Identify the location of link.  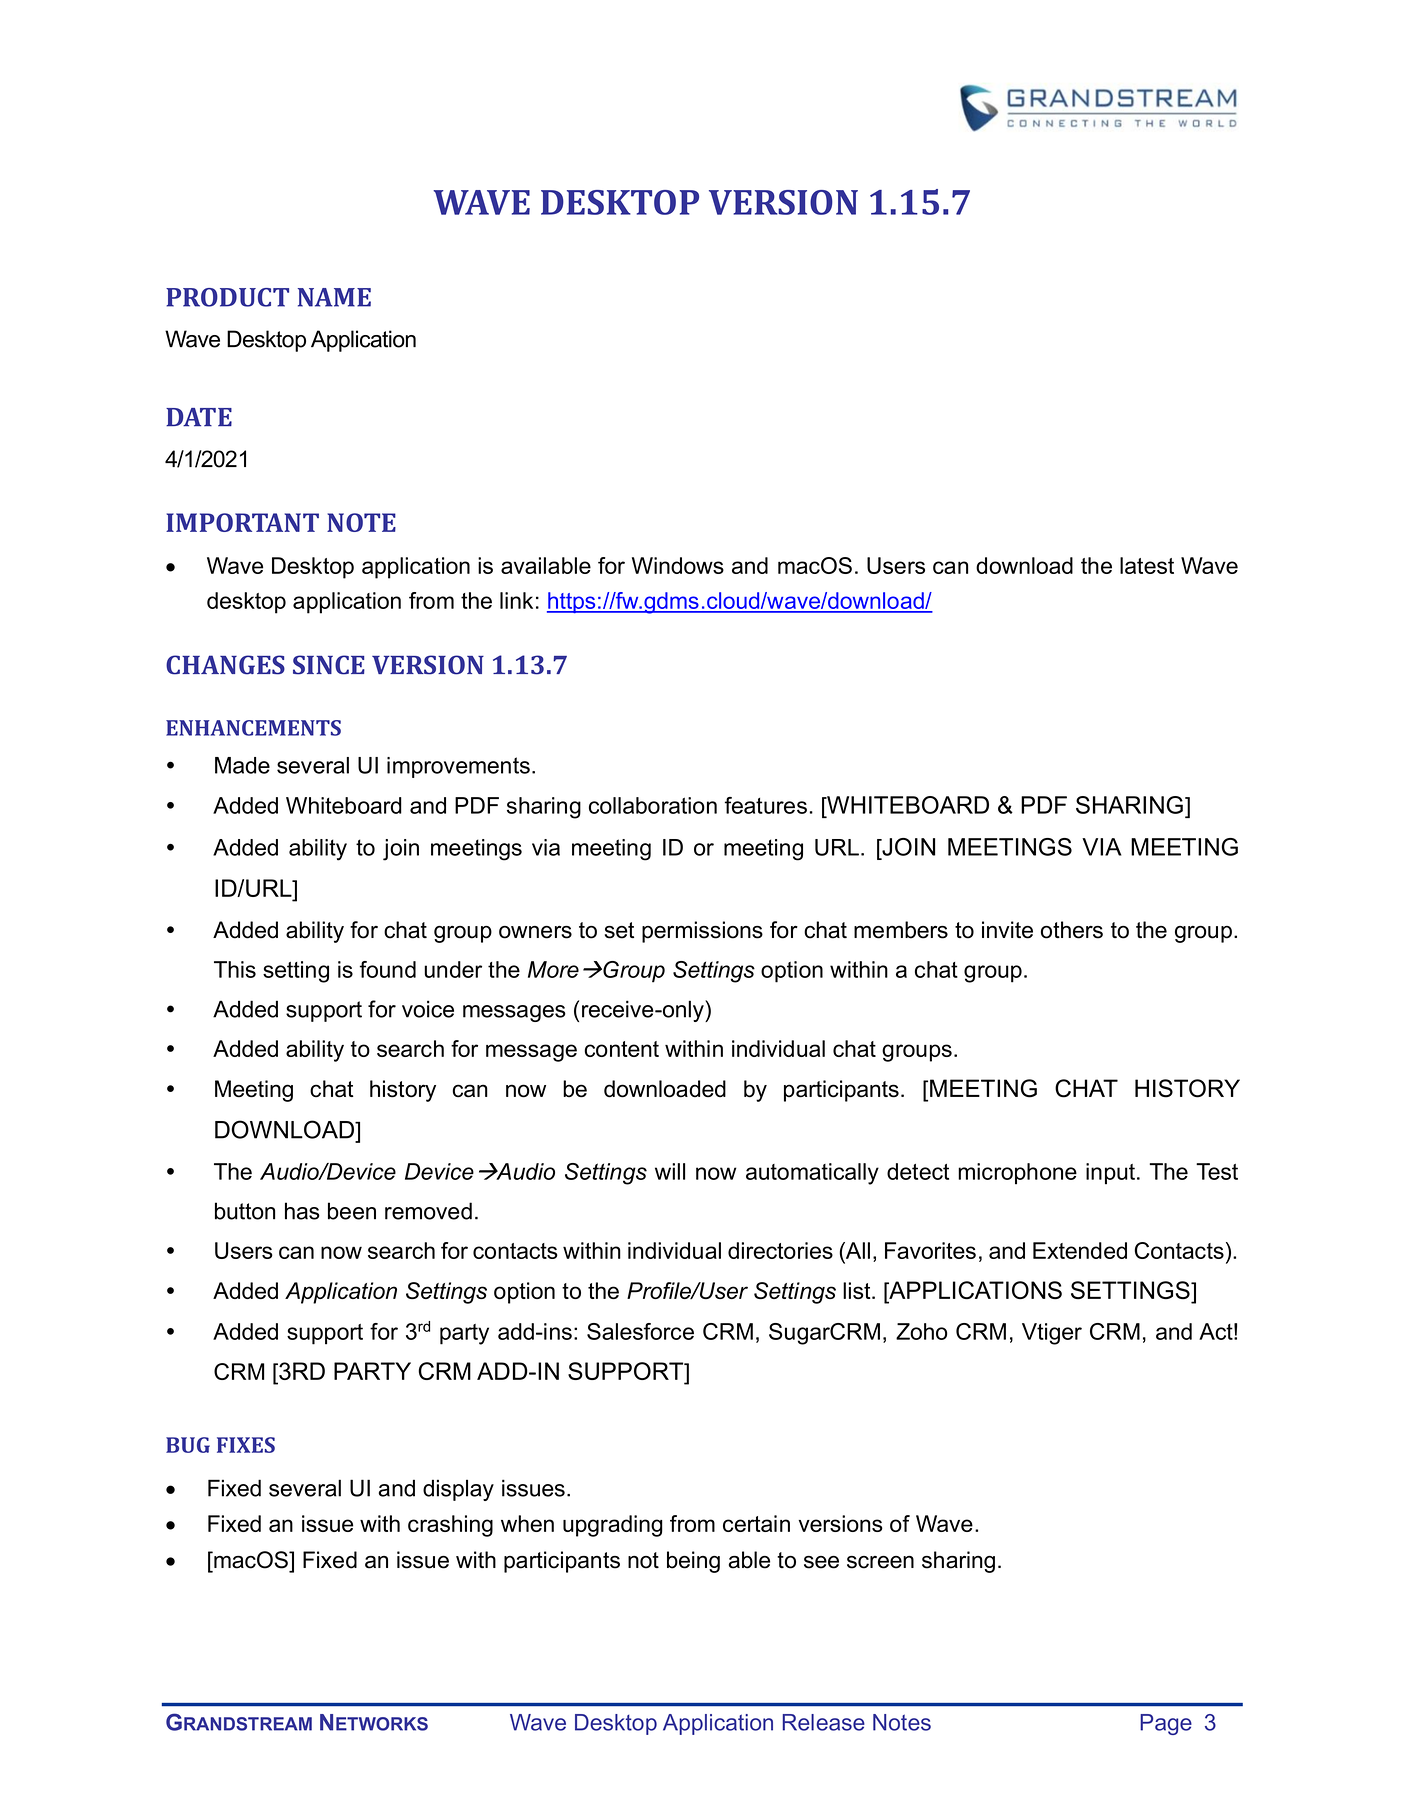
(516, 600).
